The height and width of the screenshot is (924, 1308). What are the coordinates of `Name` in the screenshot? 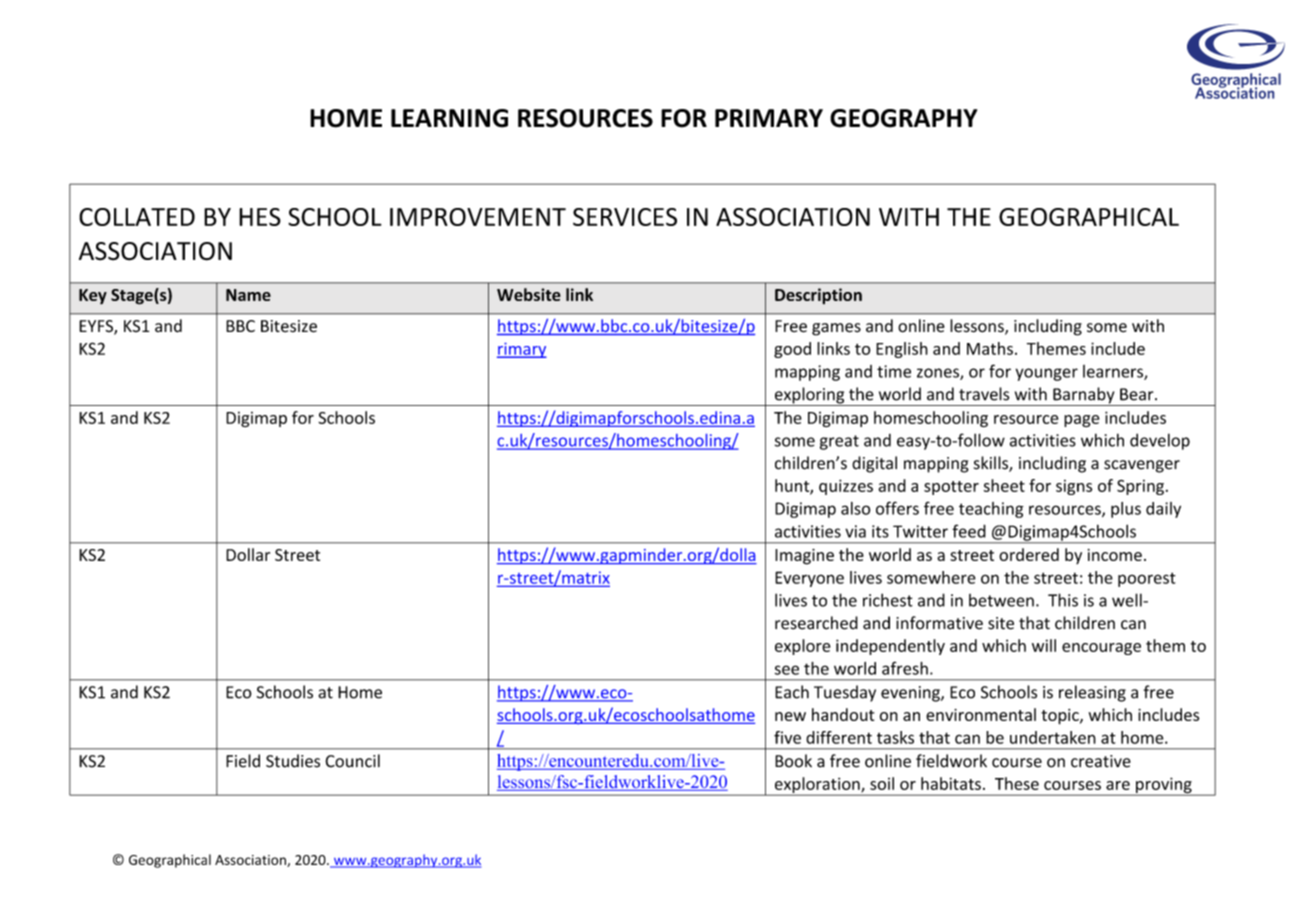 It's located at (248, 295).
